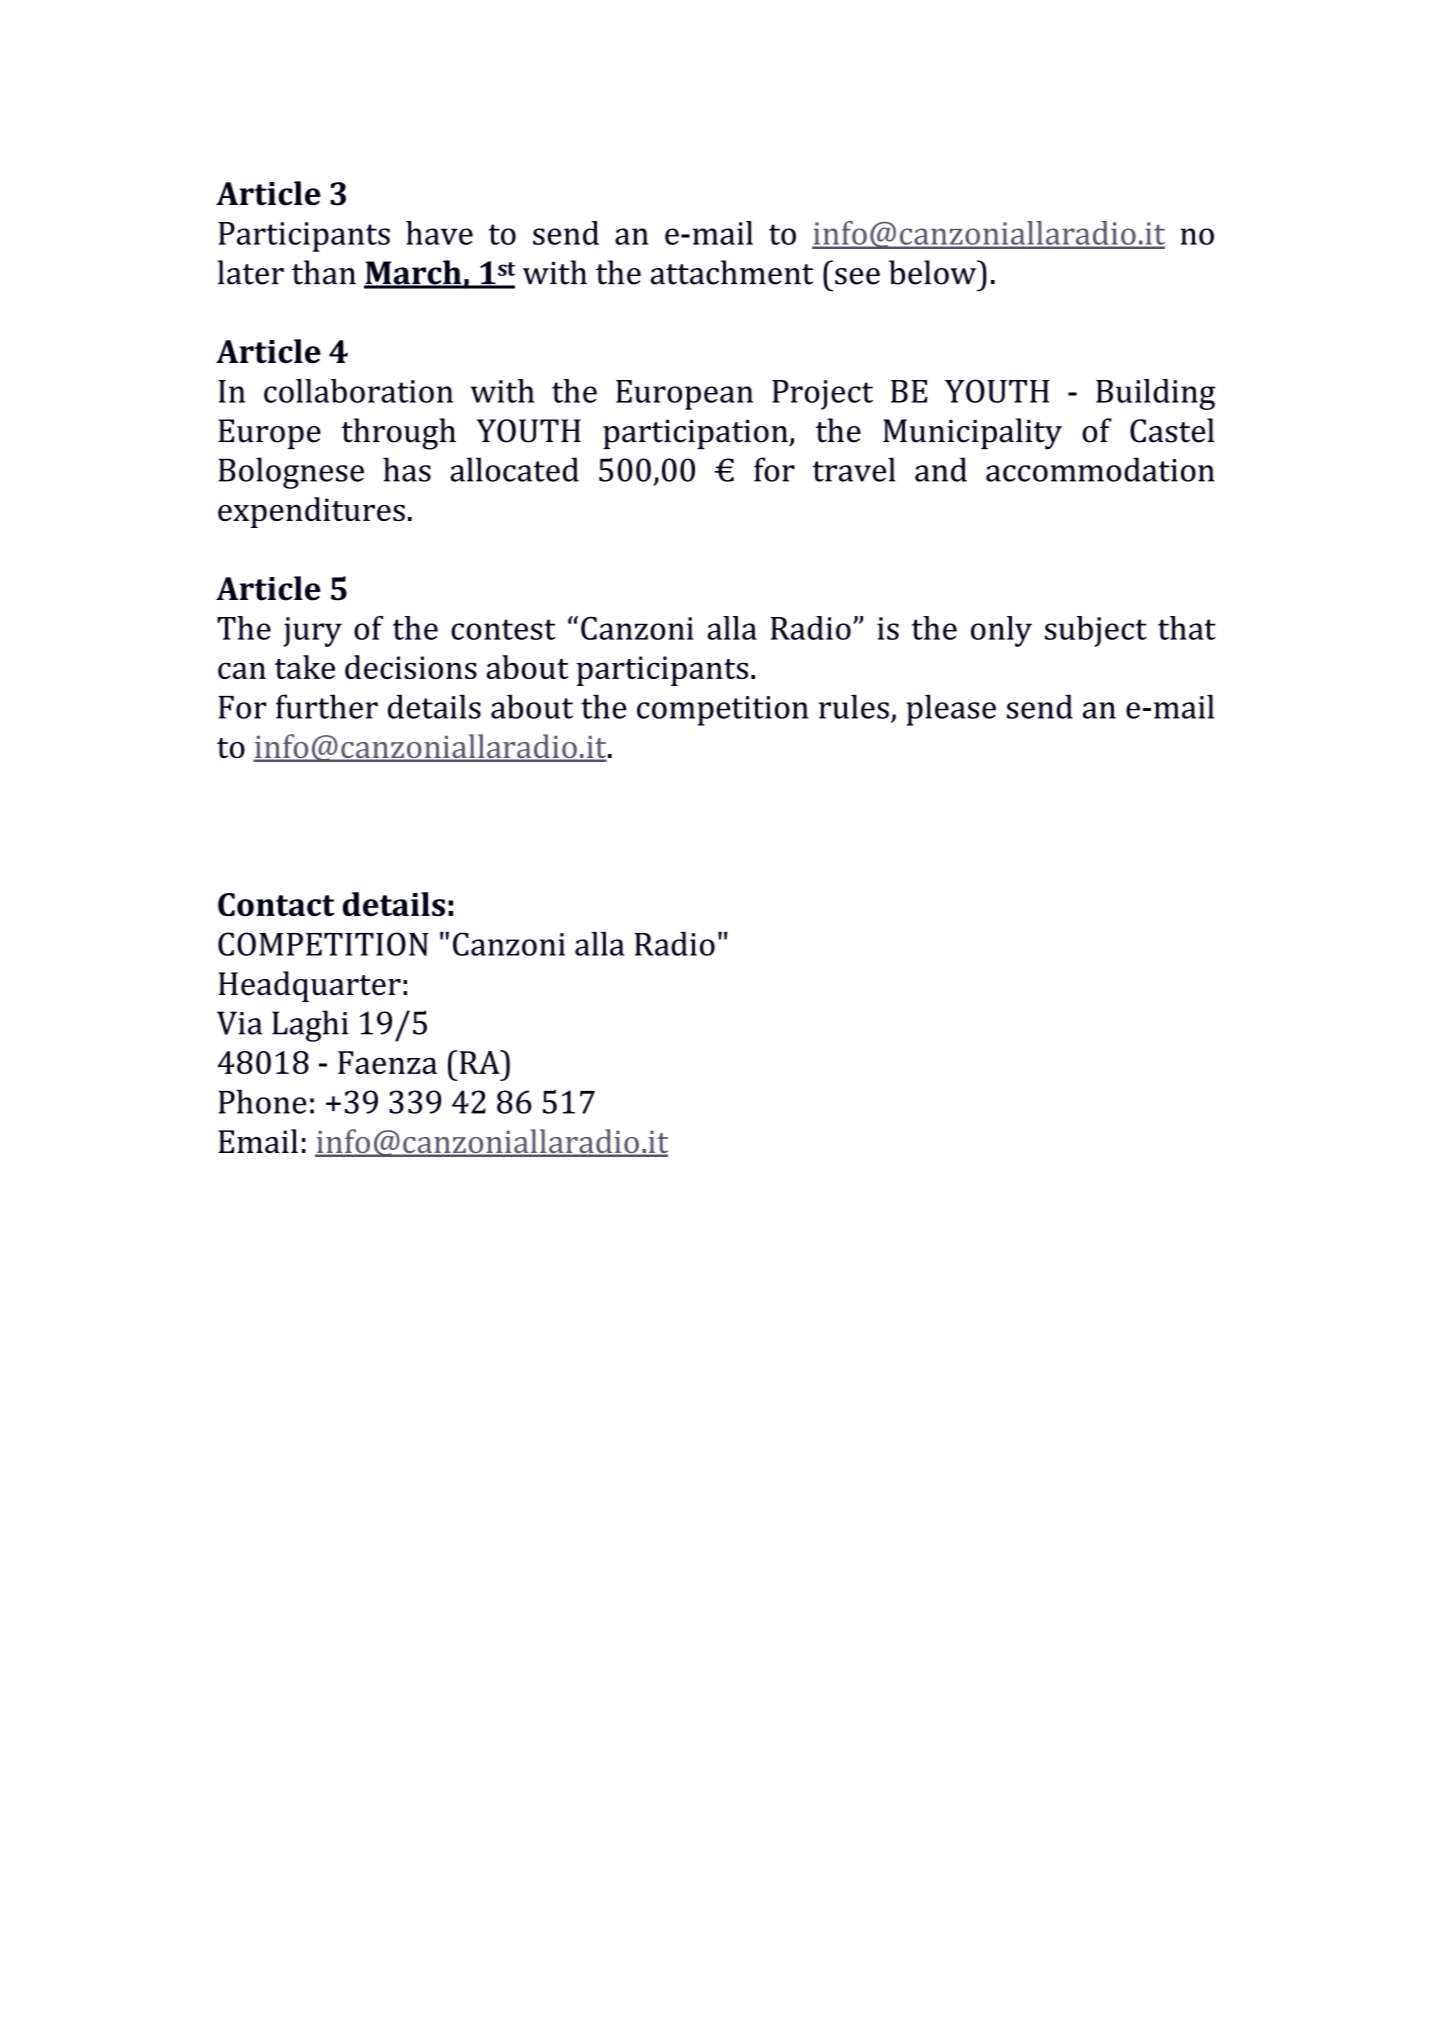 This image has height=2026, width=1432. I want to click on Phone, so click(262, 1101).
